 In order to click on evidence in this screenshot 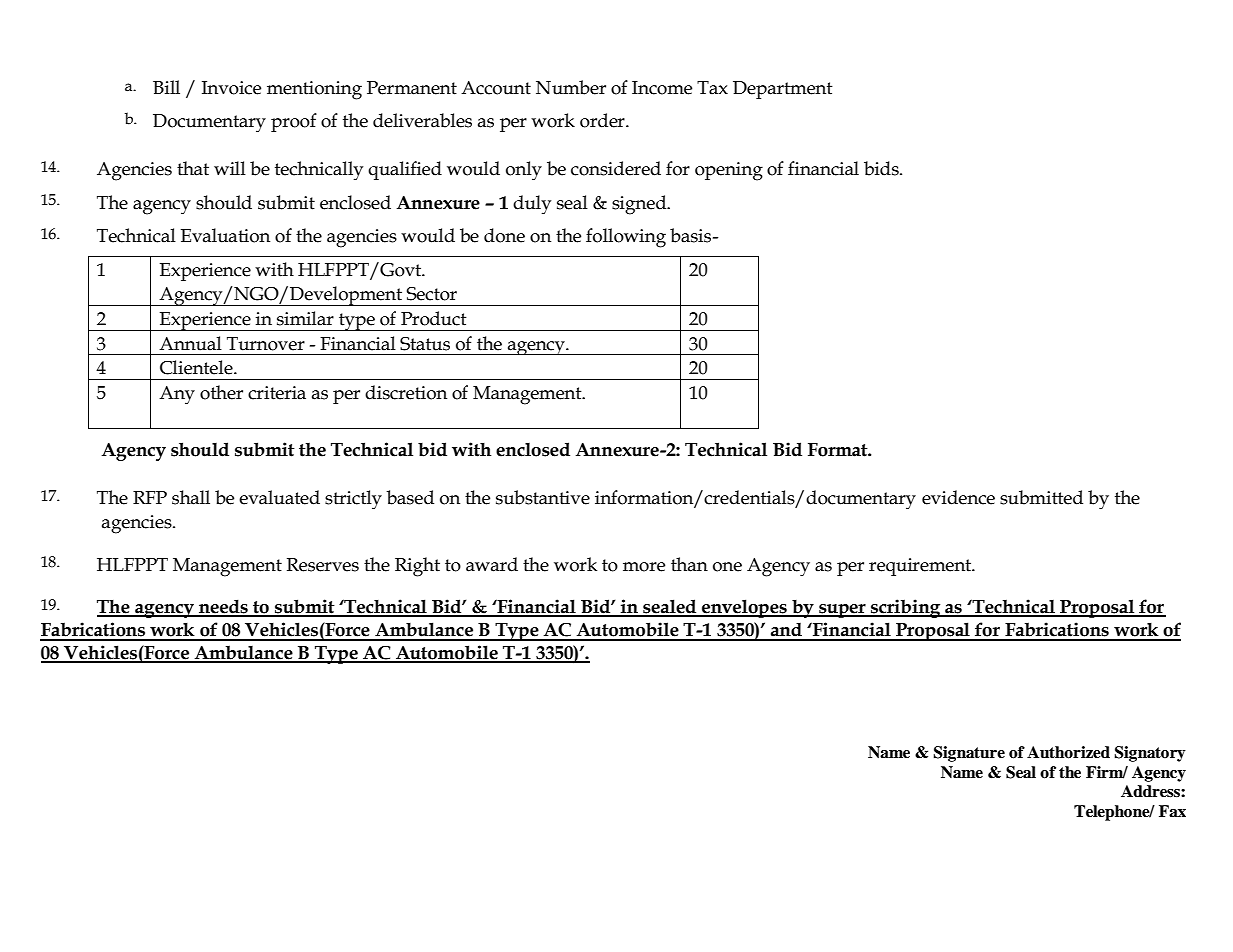, I will do `click(958, 497)`.
